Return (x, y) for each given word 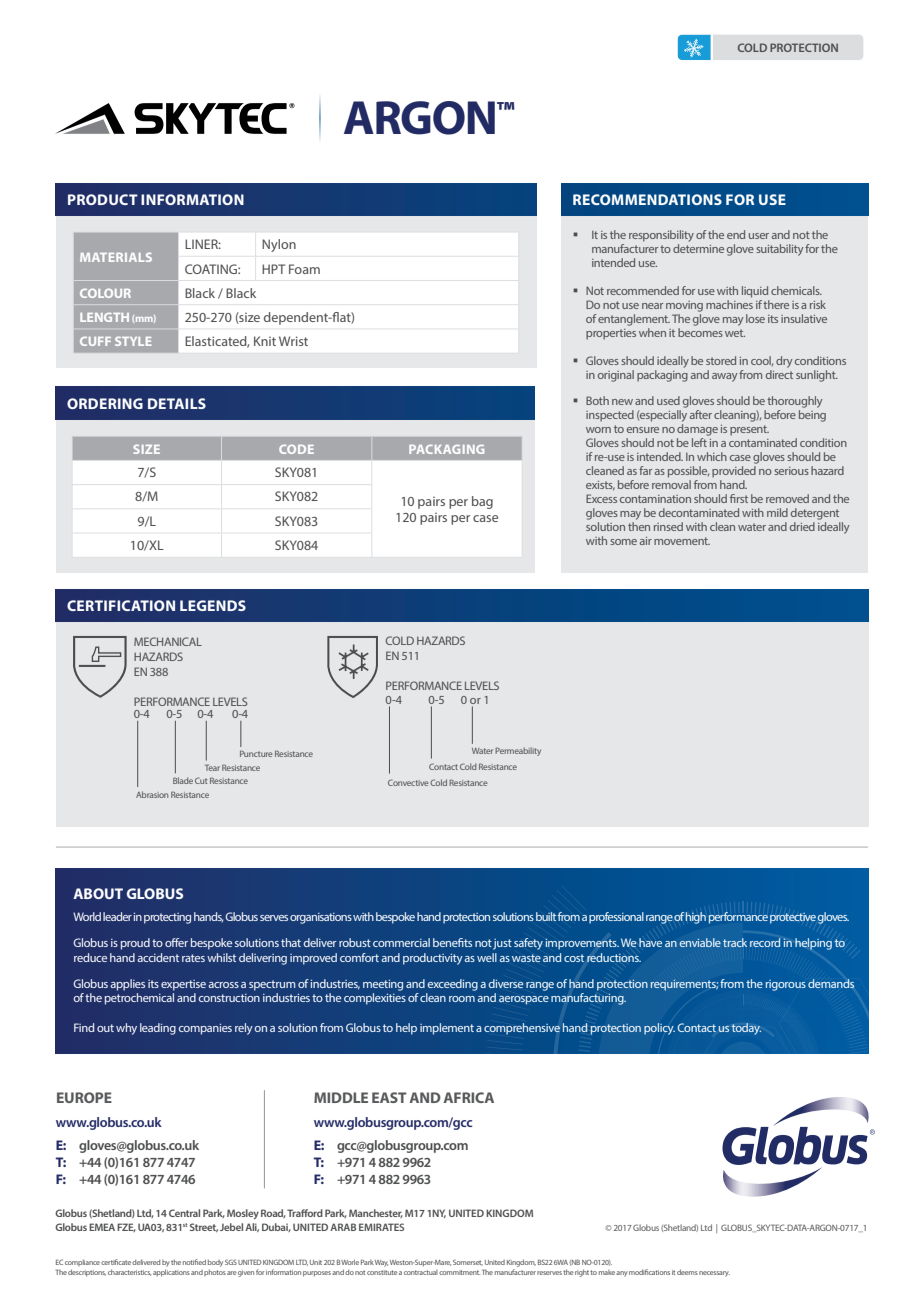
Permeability (518, 751)
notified (194, 1262)
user (759, 236)
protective (793, 918)
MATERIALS (116, 257)
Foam (304, 269)
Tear (212, 767)
